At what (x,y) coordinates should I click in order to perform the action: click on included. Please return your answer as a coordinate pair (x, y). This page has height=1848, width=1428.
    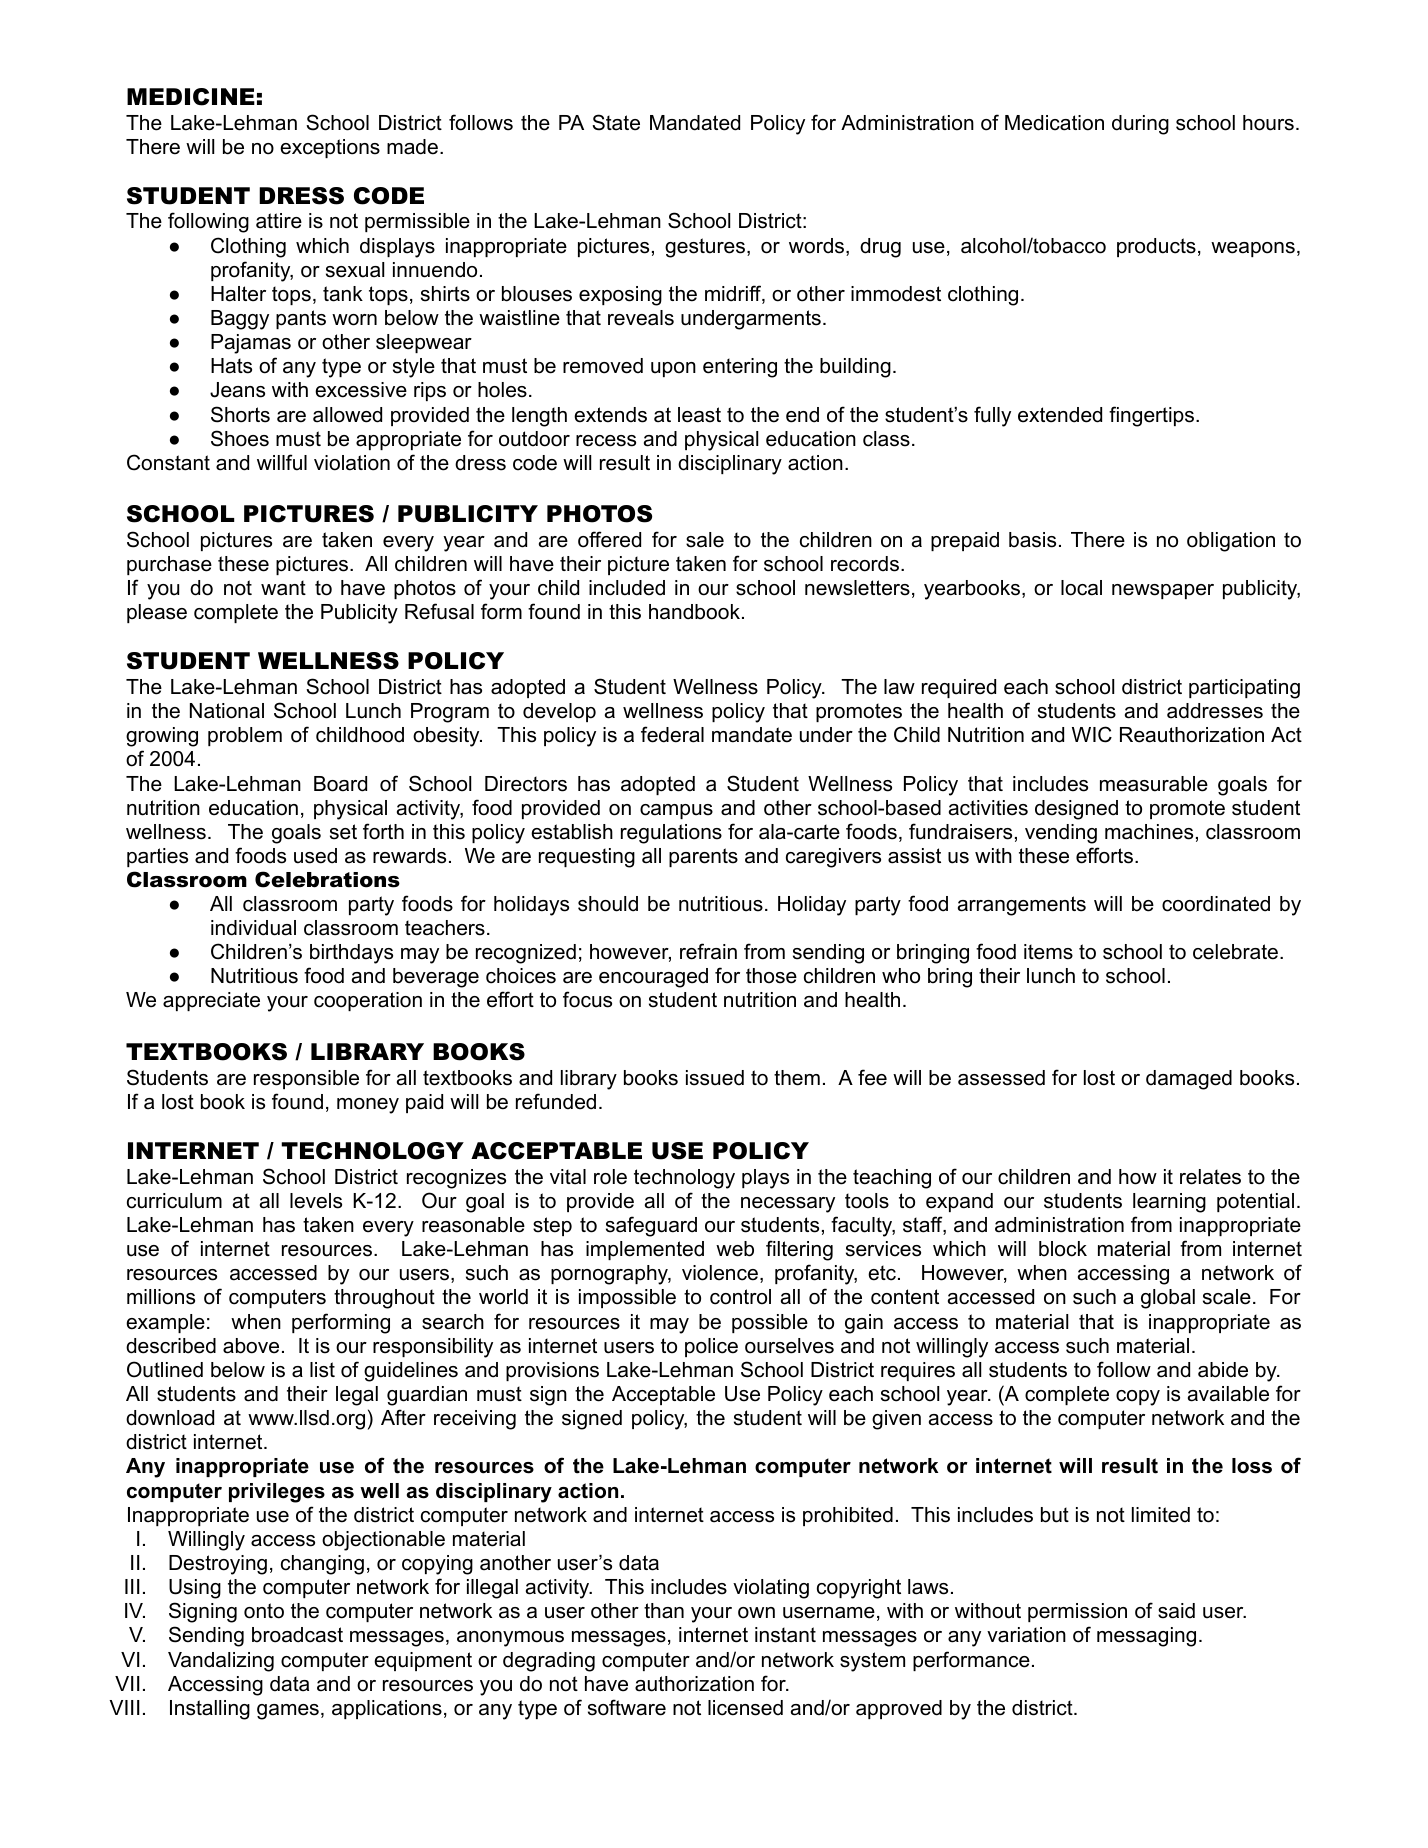
    Looking at the image, I should click on (627, 588).
